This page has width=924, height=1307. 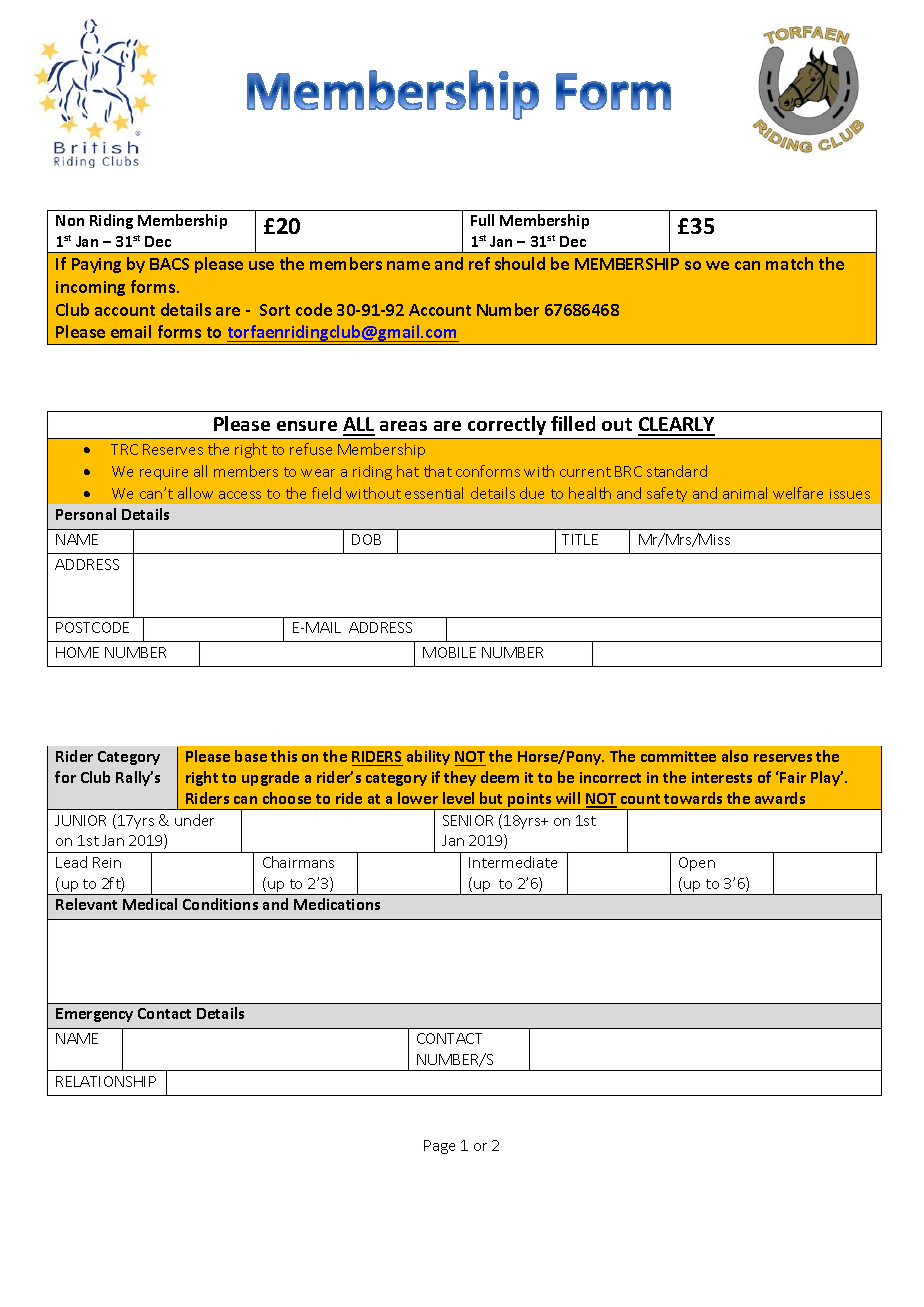 I want to click on BACS, so click(x=169, y=264).
